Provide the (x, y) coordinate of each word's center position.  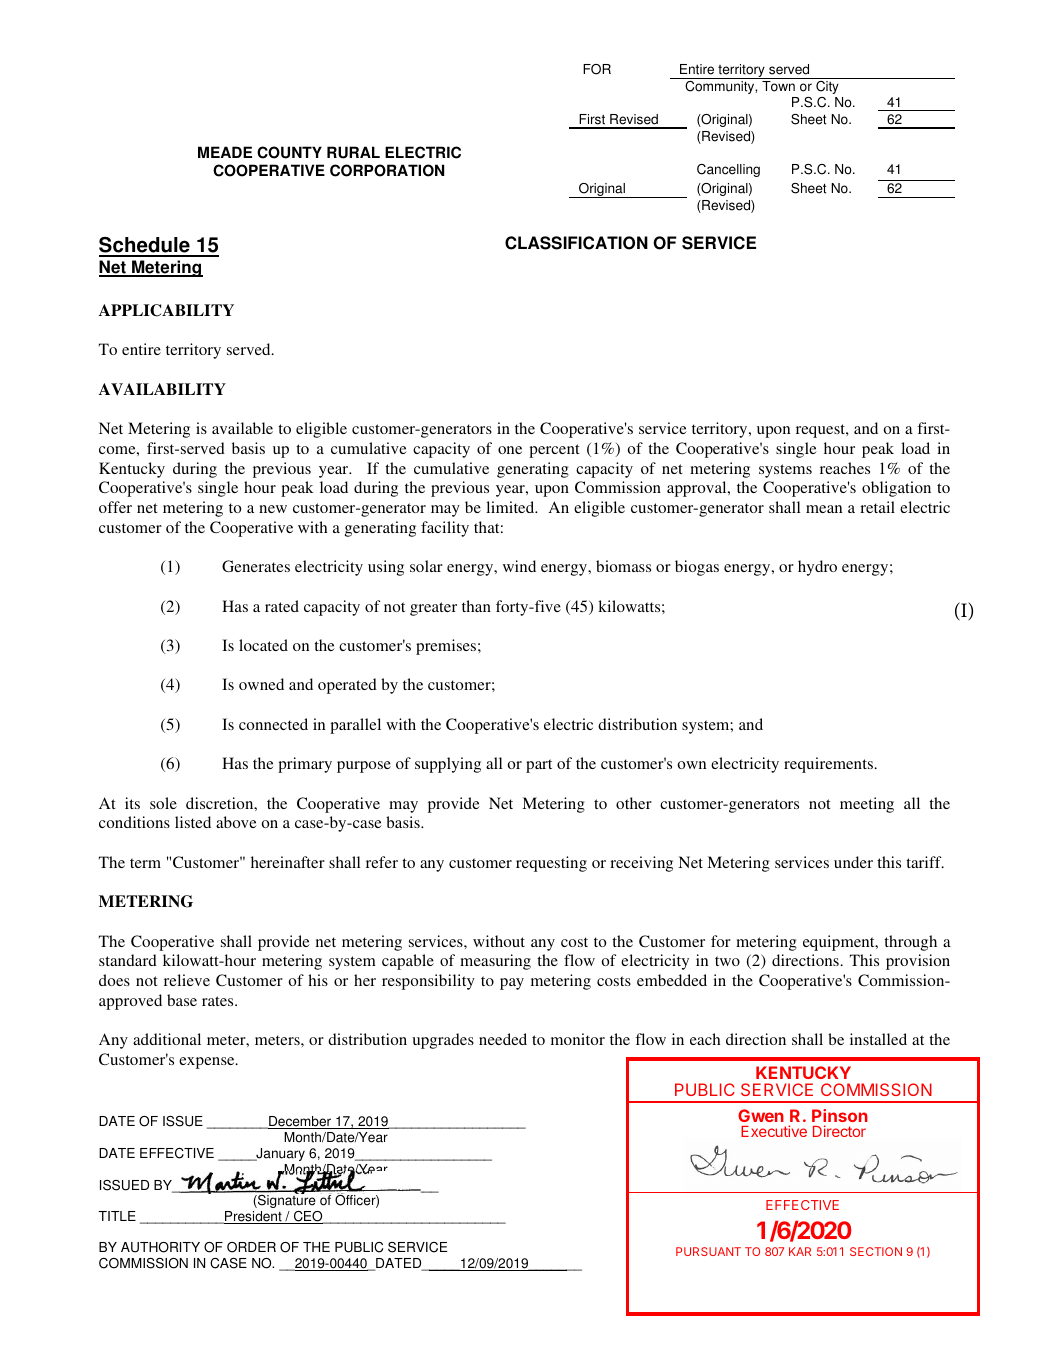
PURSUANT (708, 1251)
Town (778, 86)
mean (824, 509)
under (853, 862)
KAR (800, 1251)
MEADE (225, 152)
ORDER (251, 1247)
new (273, 509)
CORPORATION (387, 170)
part (539, 766)
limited (511, 507)
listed (193, 822)
